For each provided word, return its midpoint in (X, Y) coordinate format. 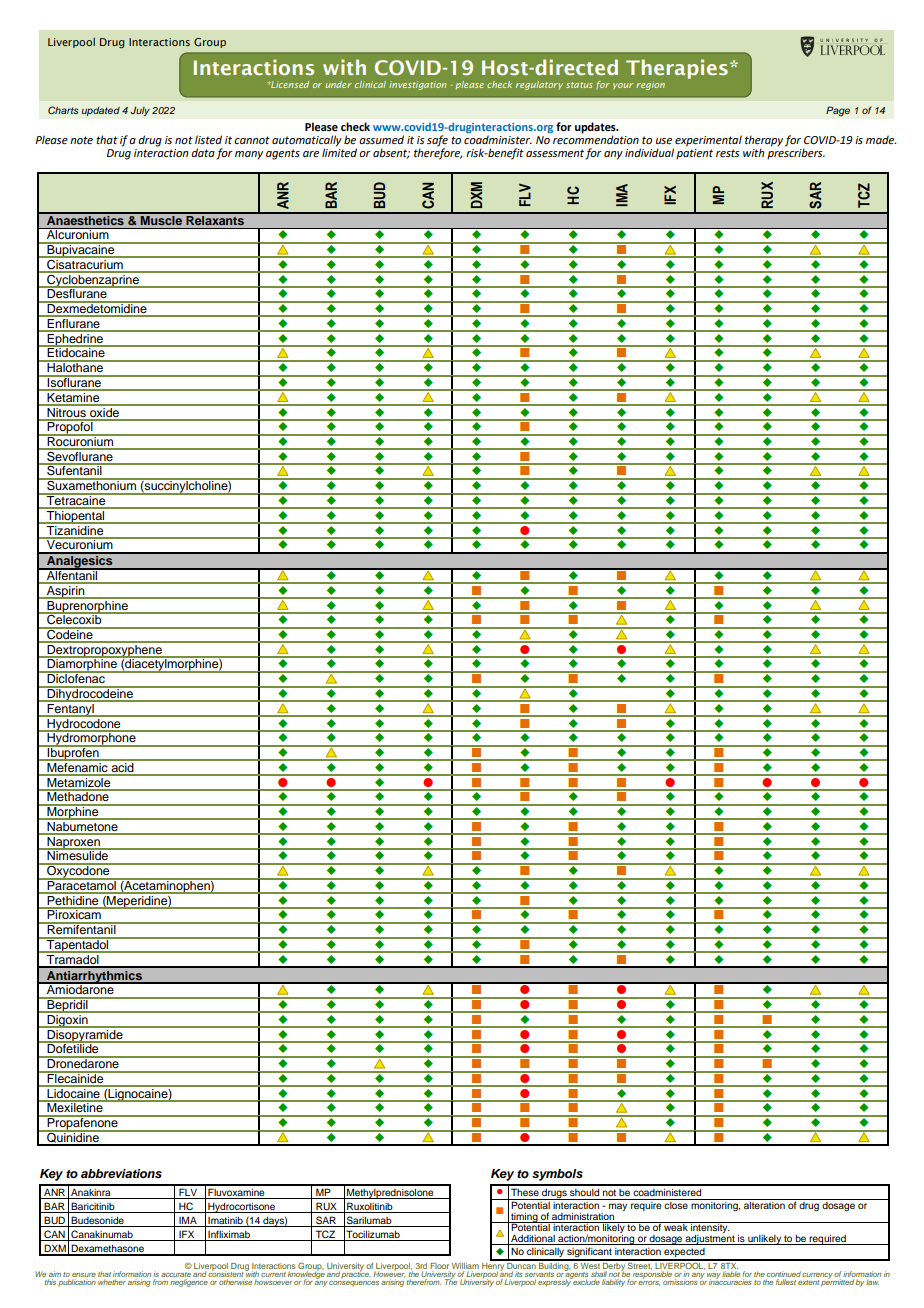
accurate (176, 1274)
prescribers (796, 153)
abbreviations (121, 1173)
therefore (438, 153)
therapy (764, 142)
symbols (557, 1175)
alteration (764, 1204)
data (203, 152)
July (140, 111)
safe (437, 142)
